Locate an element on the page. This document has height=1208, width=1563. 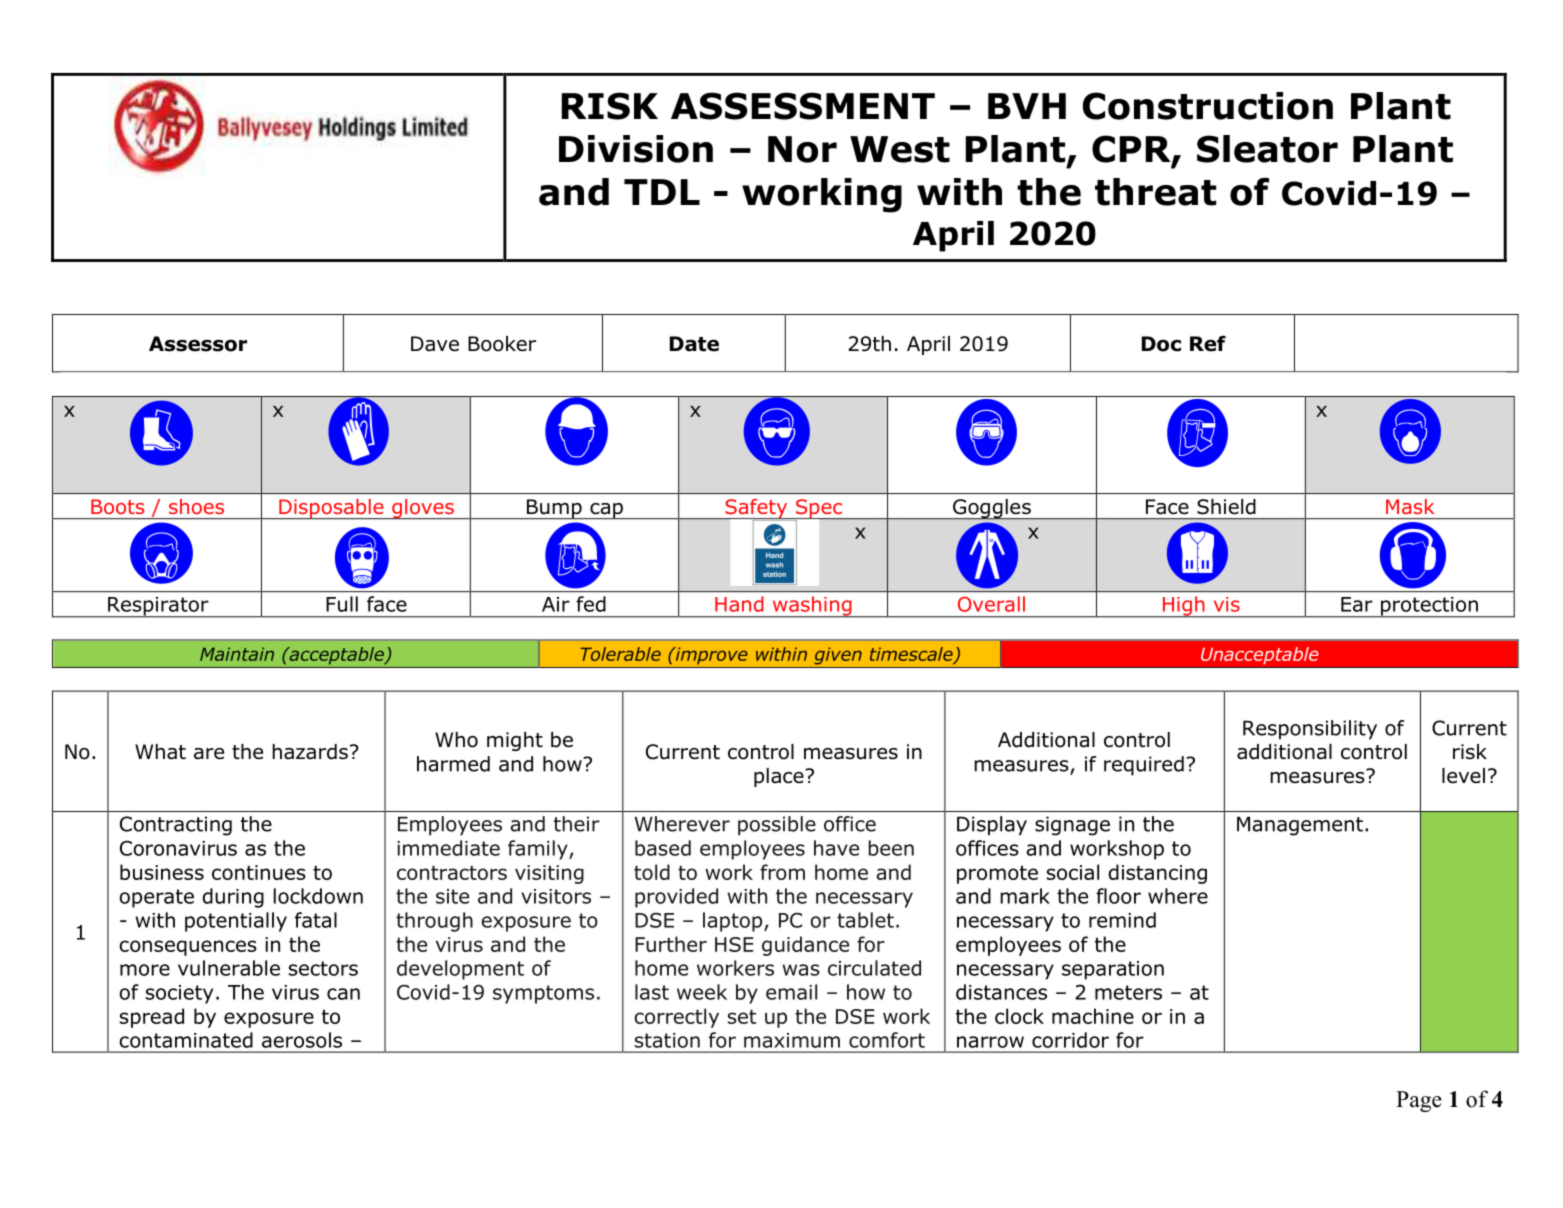
maximum is located at coordinates (792, 1040).
